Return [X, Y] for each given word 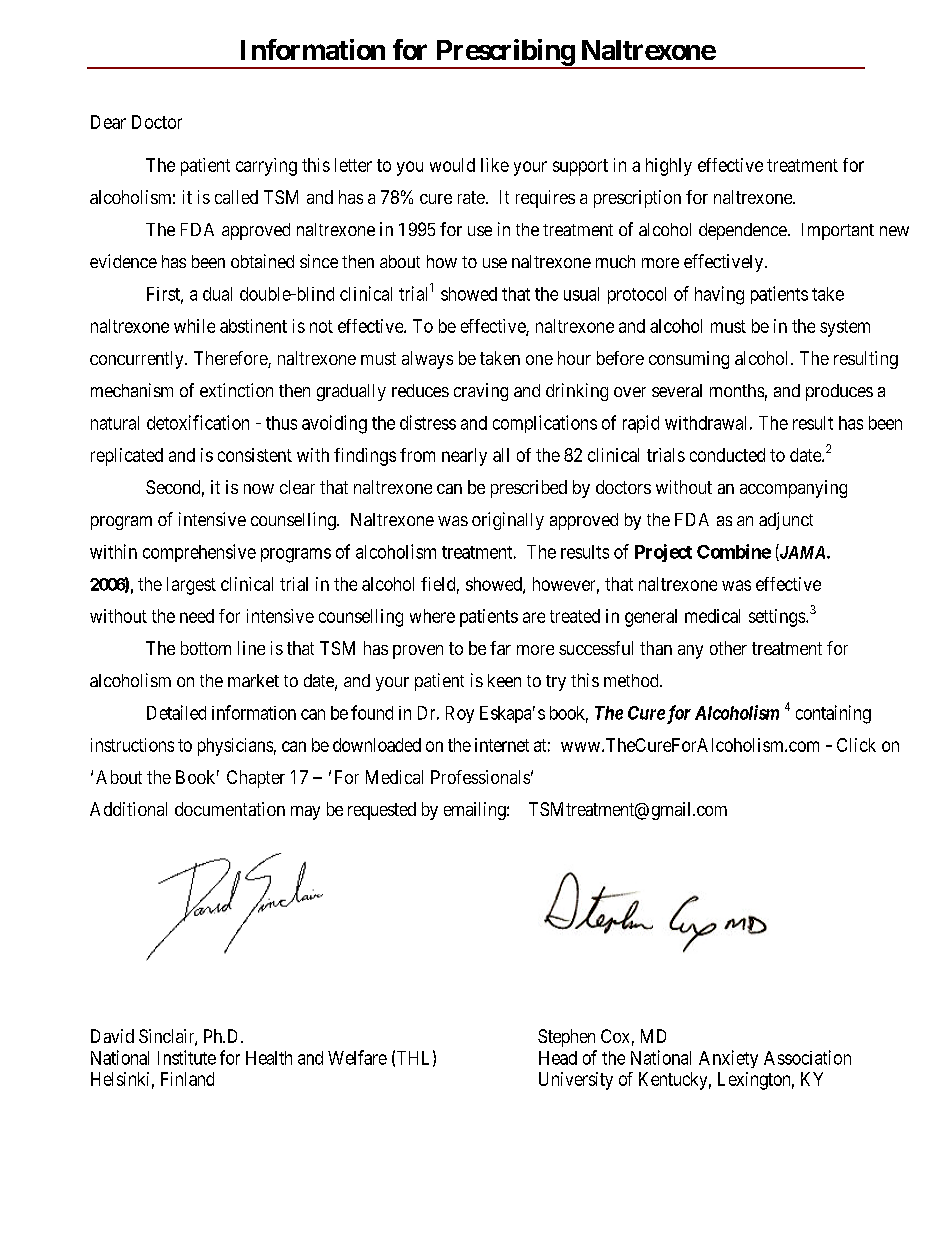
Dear [108, 122]
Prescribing [504, 53]
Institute [187, 1057]
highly [669, 167]
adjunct [786, 521]
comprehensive [199, 553]
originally [508, 521]
